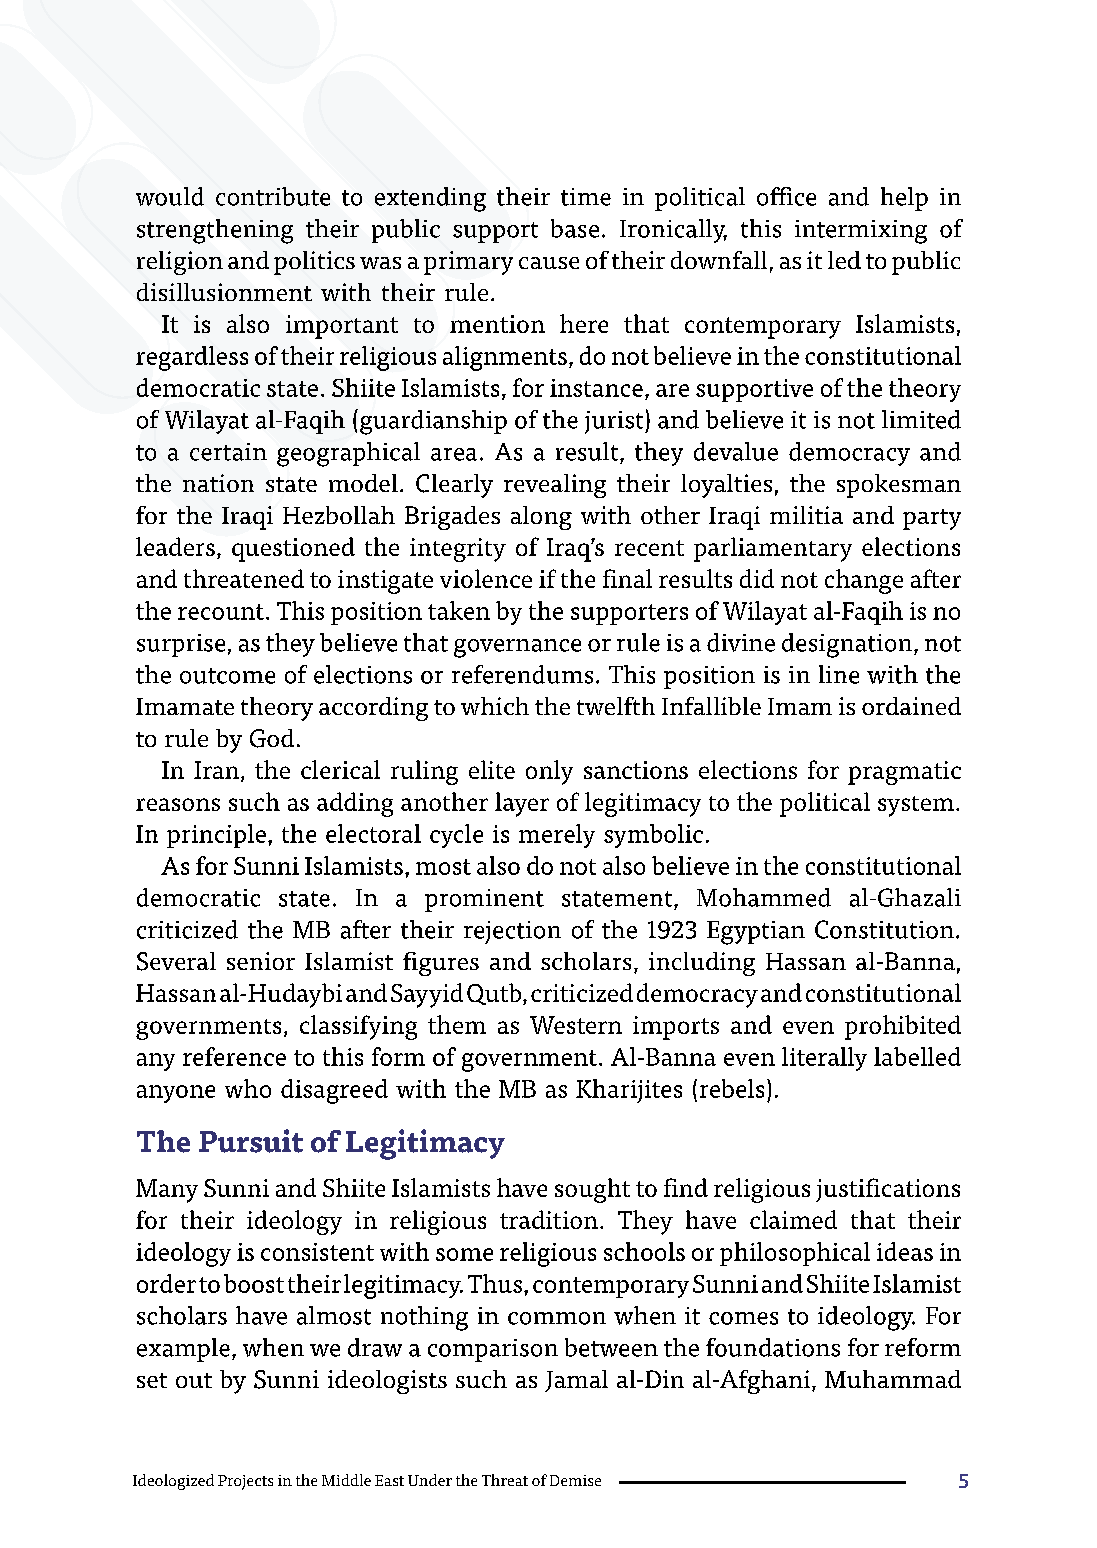  I want to click on governance, so click(517, 648).
